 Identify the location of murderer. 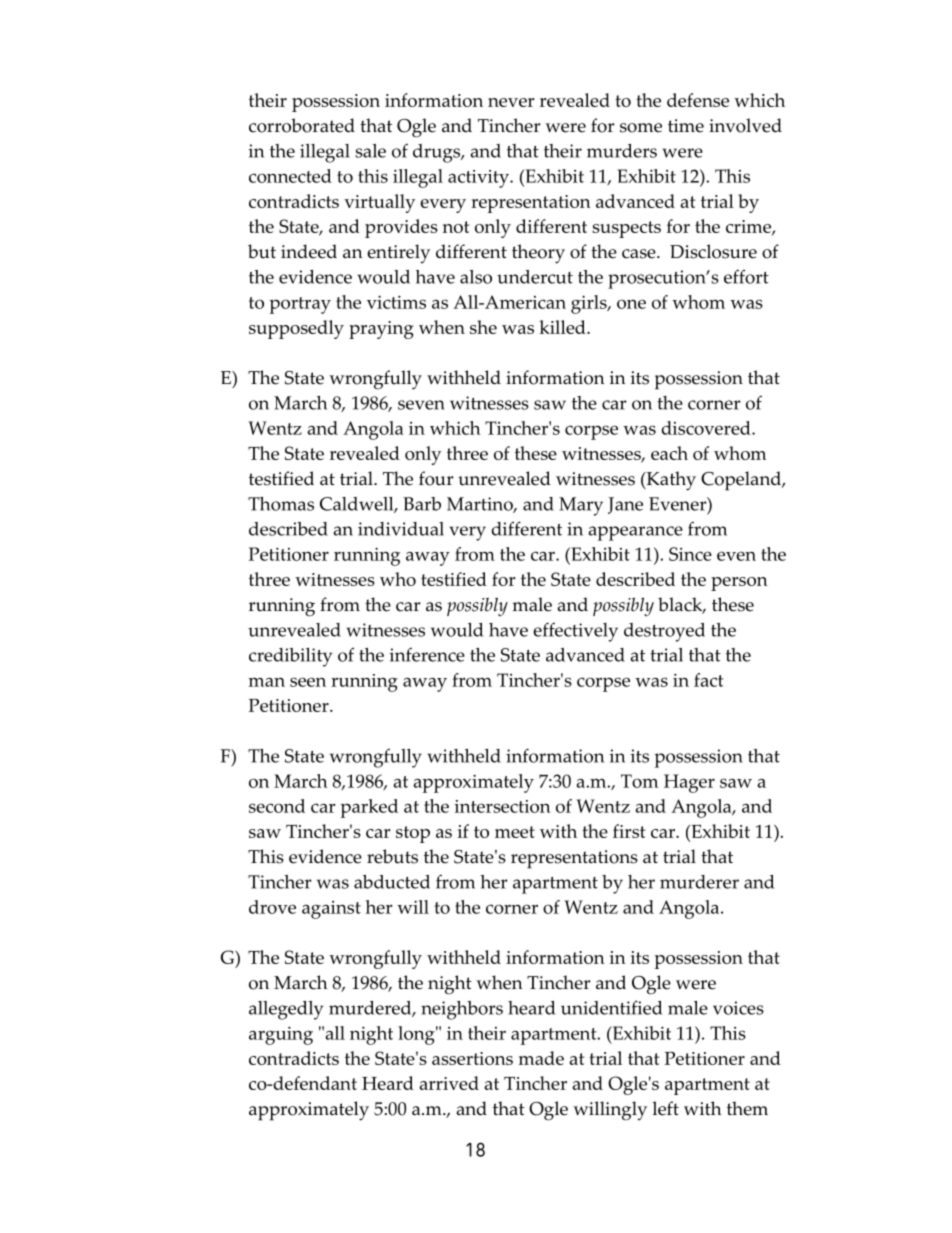
(699, 882).
